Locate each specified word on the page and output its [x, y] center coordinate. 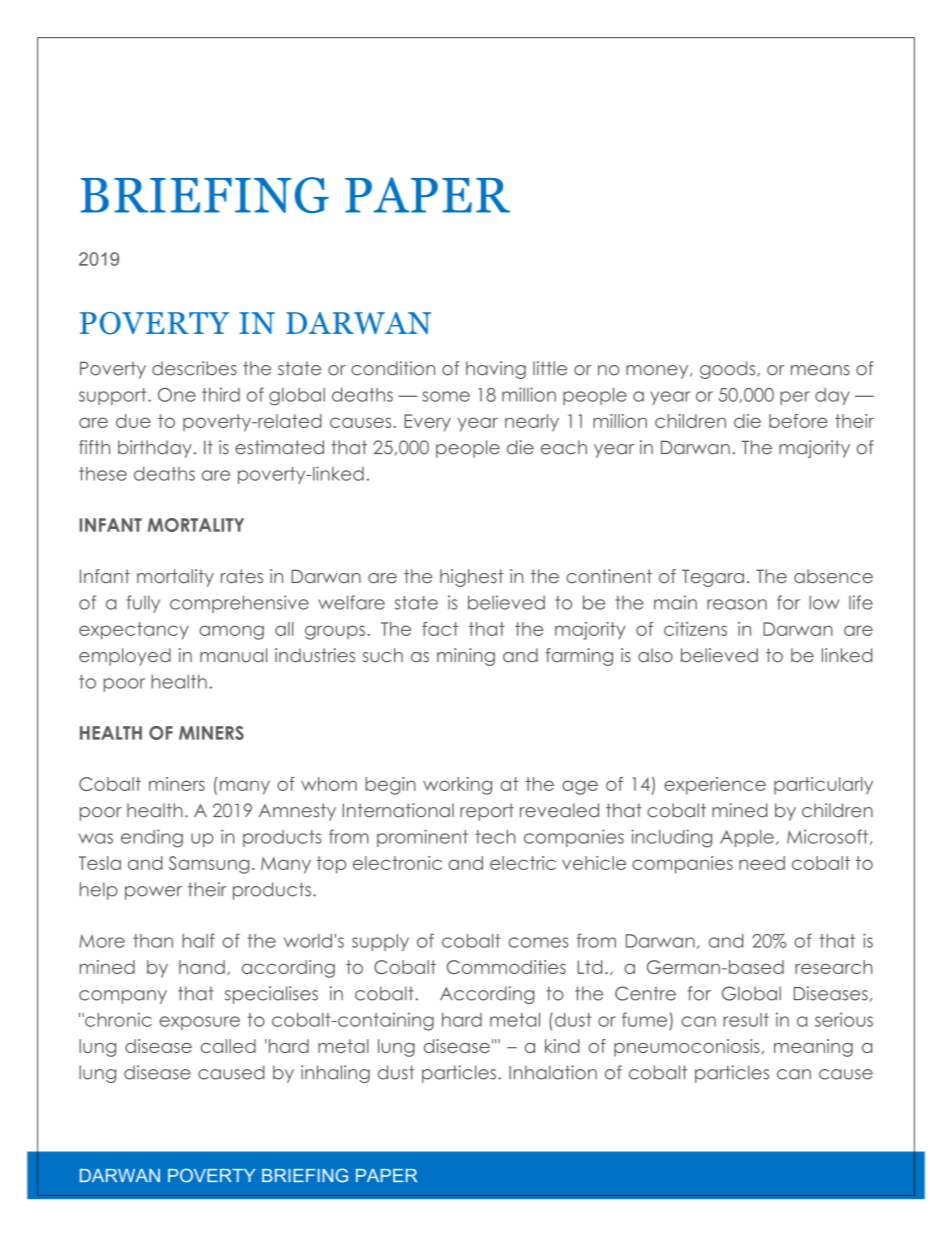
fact [440, 629]
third [221, 394]
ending [152, 838]
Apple [747, 838]
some [446, 396]
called [228, 1046]
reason [737, 604]
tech [495, 837]
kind [562, 1046]
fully [143, 604]
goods [729, 370]
